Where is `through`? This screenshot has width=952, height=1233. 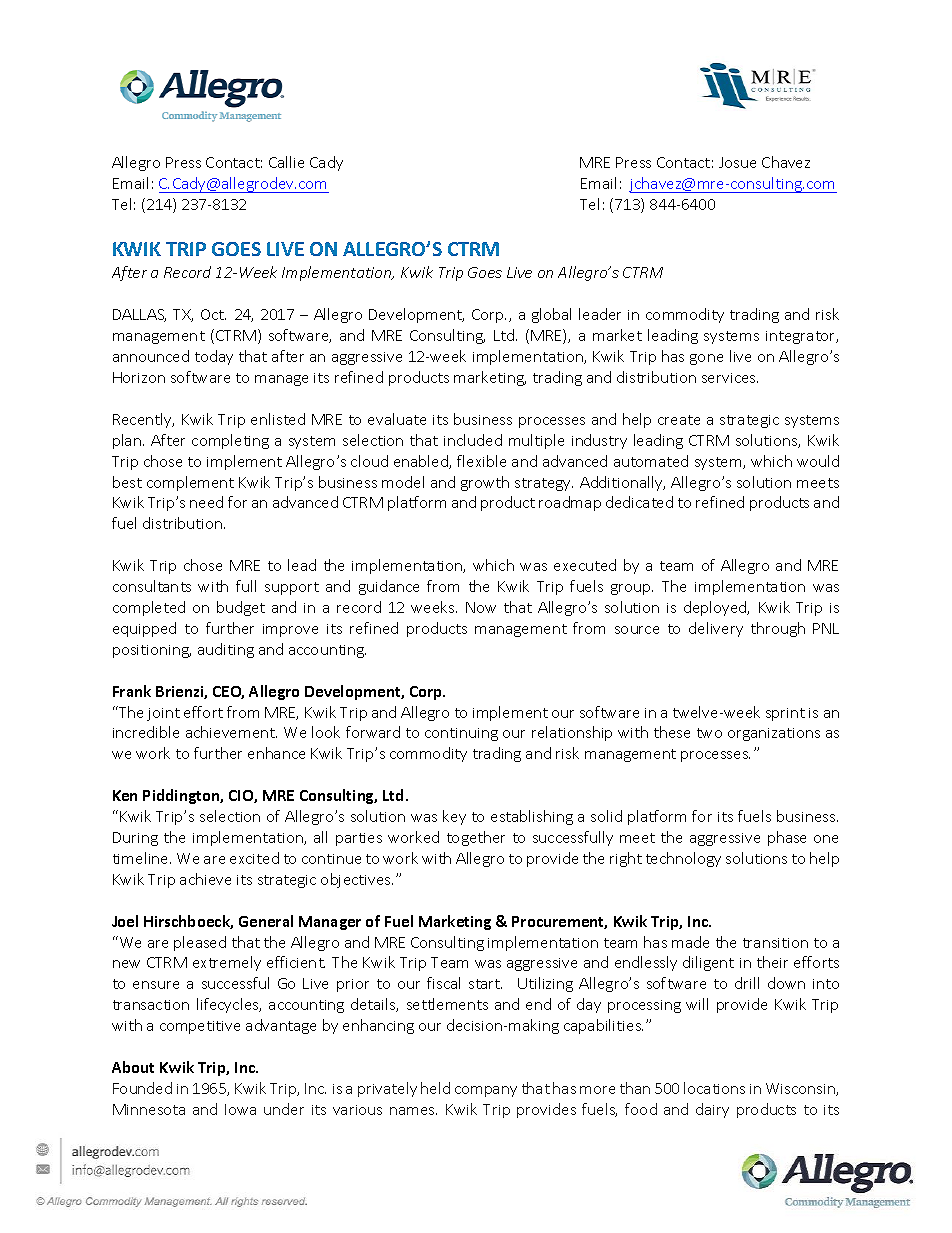
through is located at coordinates (778, 629).
